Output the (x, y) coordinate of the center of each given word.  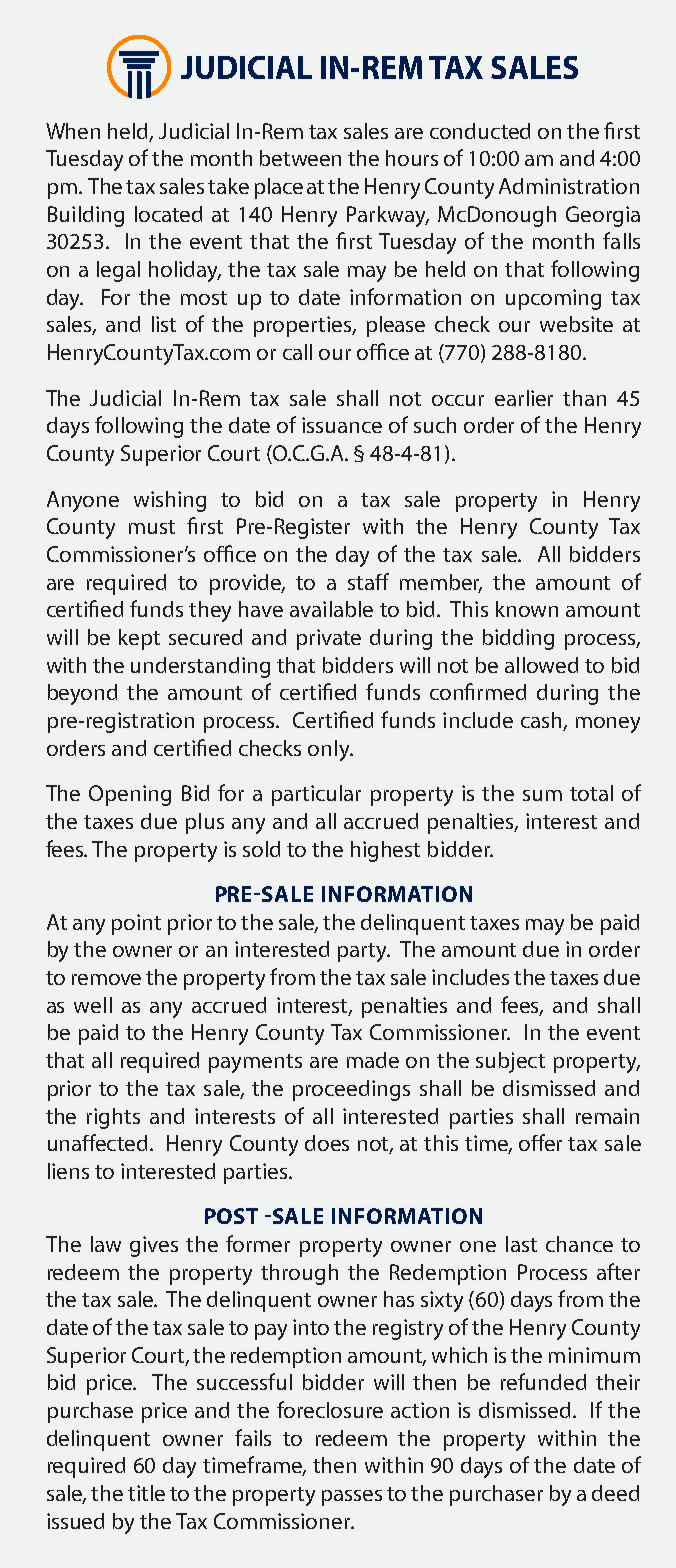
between (300, 158)
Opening (130, 795)
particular (316, 795)
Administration (569, 186)
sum (542, 795)
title (146, 1493)
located (168, 214)
